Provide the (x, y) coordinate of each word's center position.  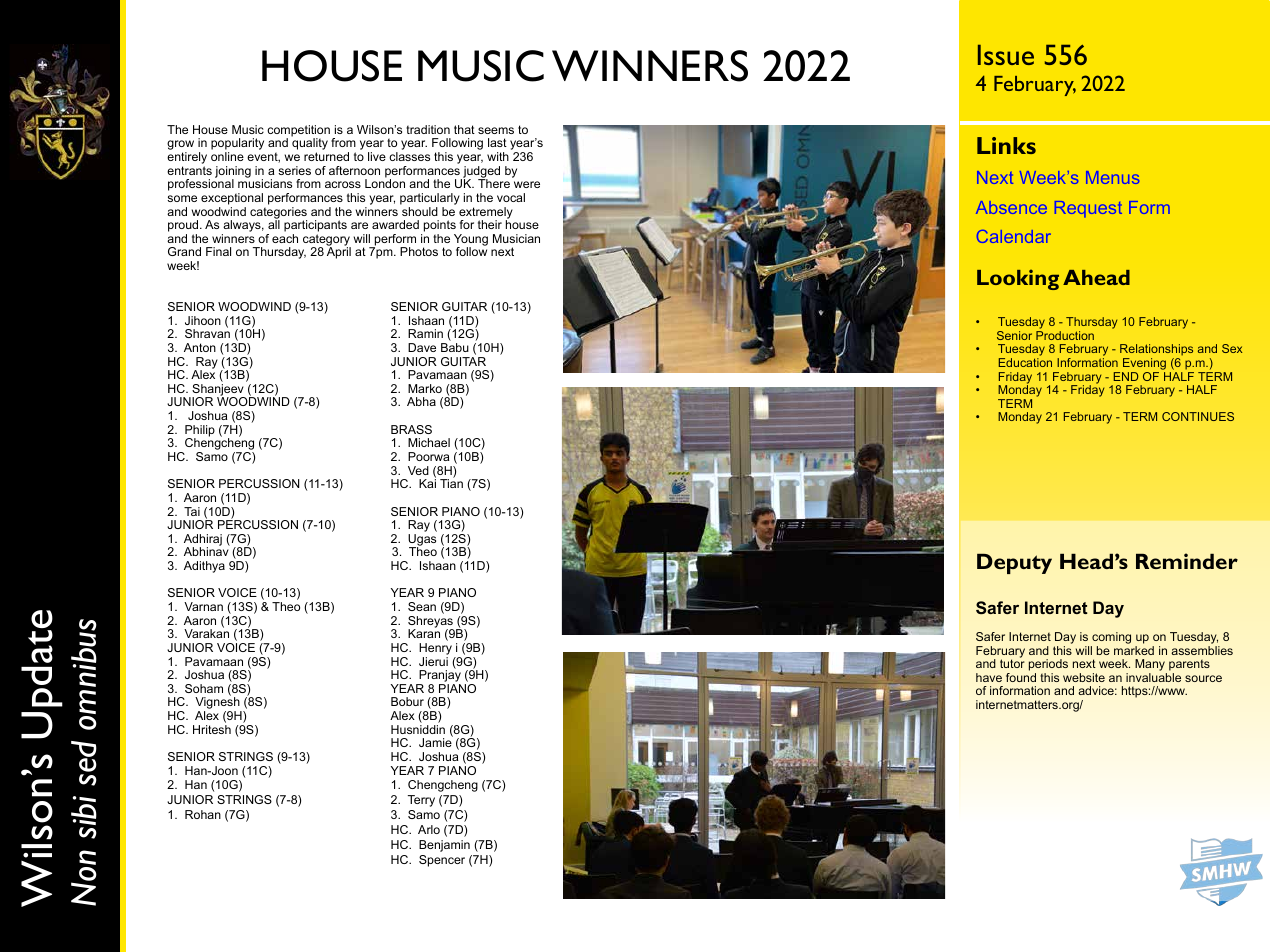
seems (496, 130)
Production (1065, 335)
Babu (455, 347)
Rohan (203, 814)
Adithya (204, 567)
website (1084, 677)
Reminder (1187, 561)
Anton (200, 347)
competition (298, 132)
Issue (1006, 55)
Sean (422, 606)
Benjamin (444, 846)
